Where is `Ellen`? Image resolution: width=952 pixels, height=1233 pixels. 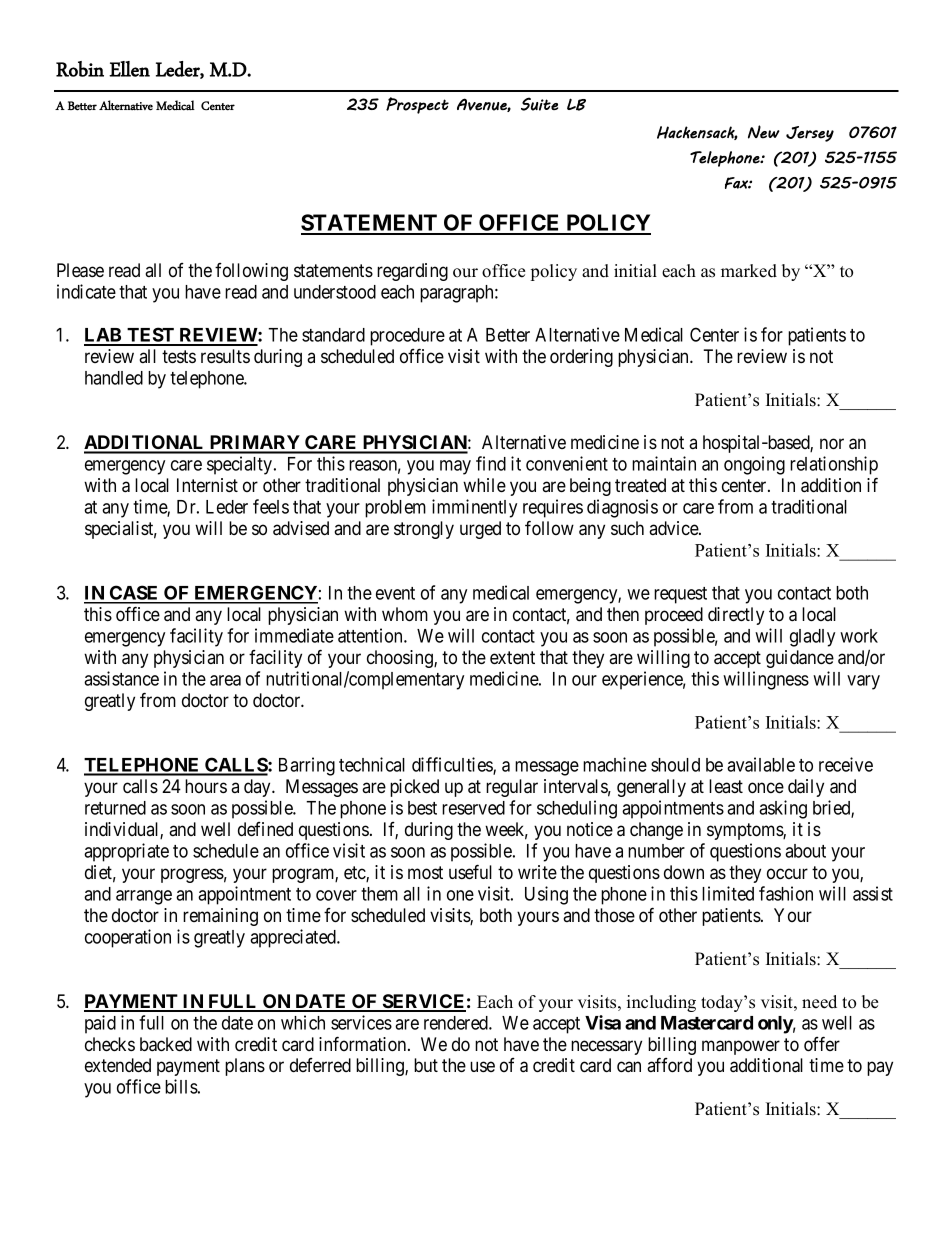 Ellen is located at coordinates (129, 69).
